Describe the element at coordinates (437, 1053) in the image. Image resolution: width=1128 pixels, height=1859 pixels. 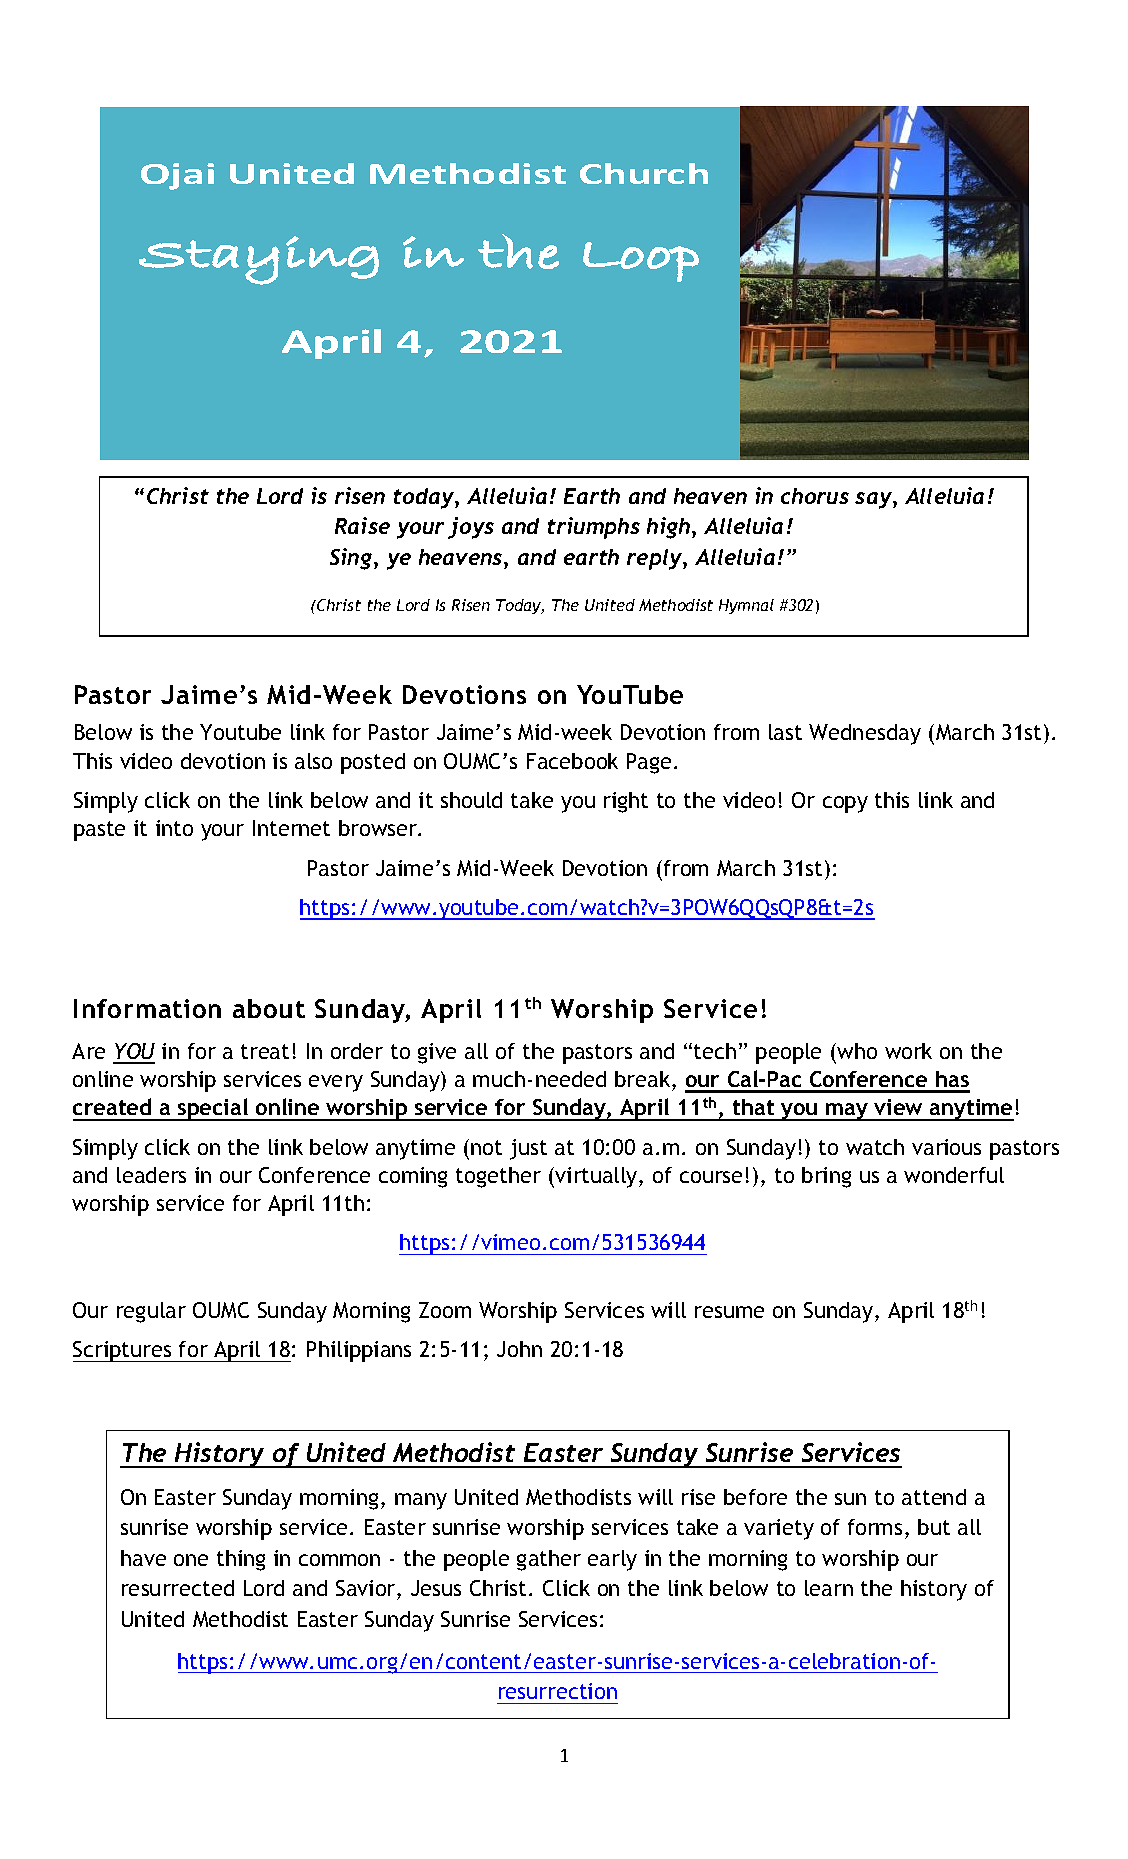
I see `give` at that location.
